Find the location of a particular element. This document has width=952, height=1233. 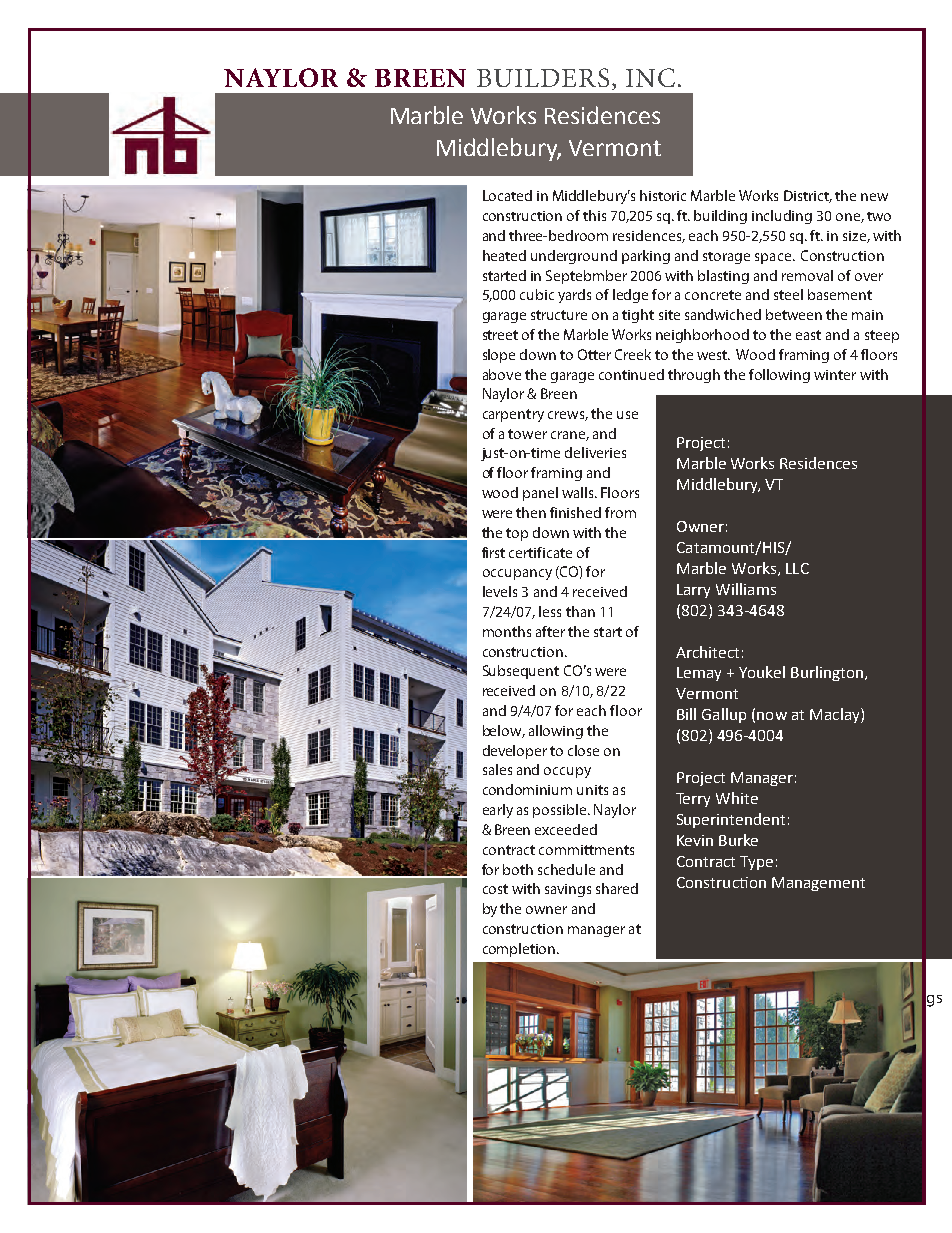

BUILDERS is located at coordinates (543, 77).
